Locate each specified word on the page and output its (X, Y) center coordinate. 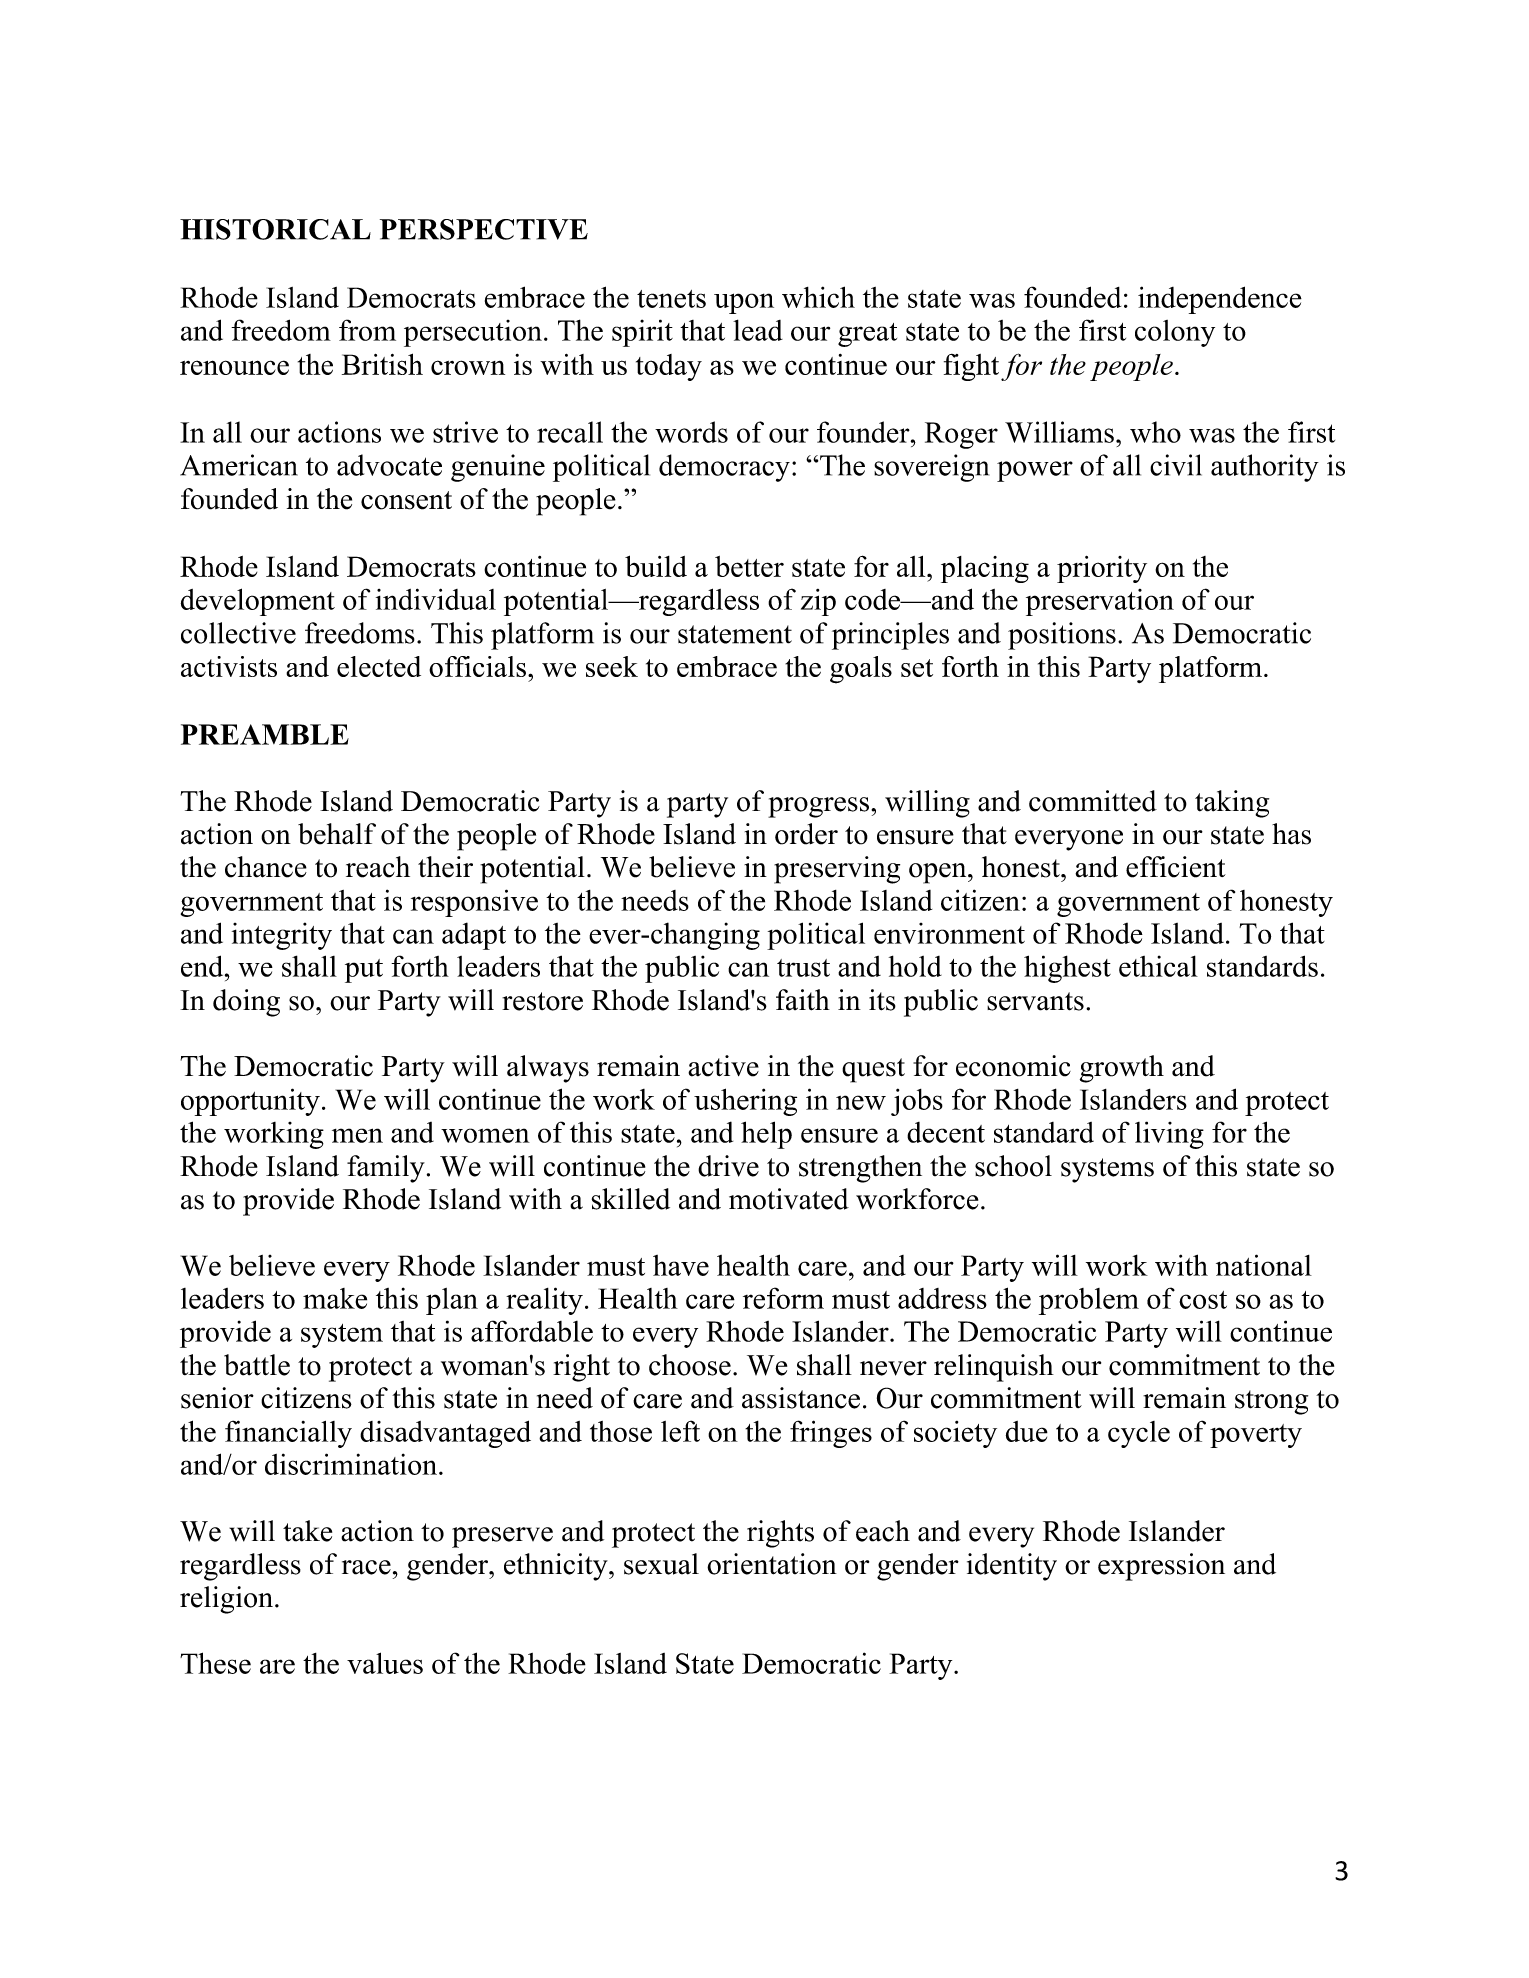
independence (1220, 300)
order (806, 834)
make (335, 1298)
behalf (337, 834)
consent (406, 500)
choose (690, 1365)
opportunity (250, 1102)
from (367, 330)
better (749, 566)
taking (1232, 804)
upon (744, 303)
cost (1203, 1300)
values (385, 1663)
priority (1102, 569)
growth (1122, 1069)
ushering (745, 1102)
